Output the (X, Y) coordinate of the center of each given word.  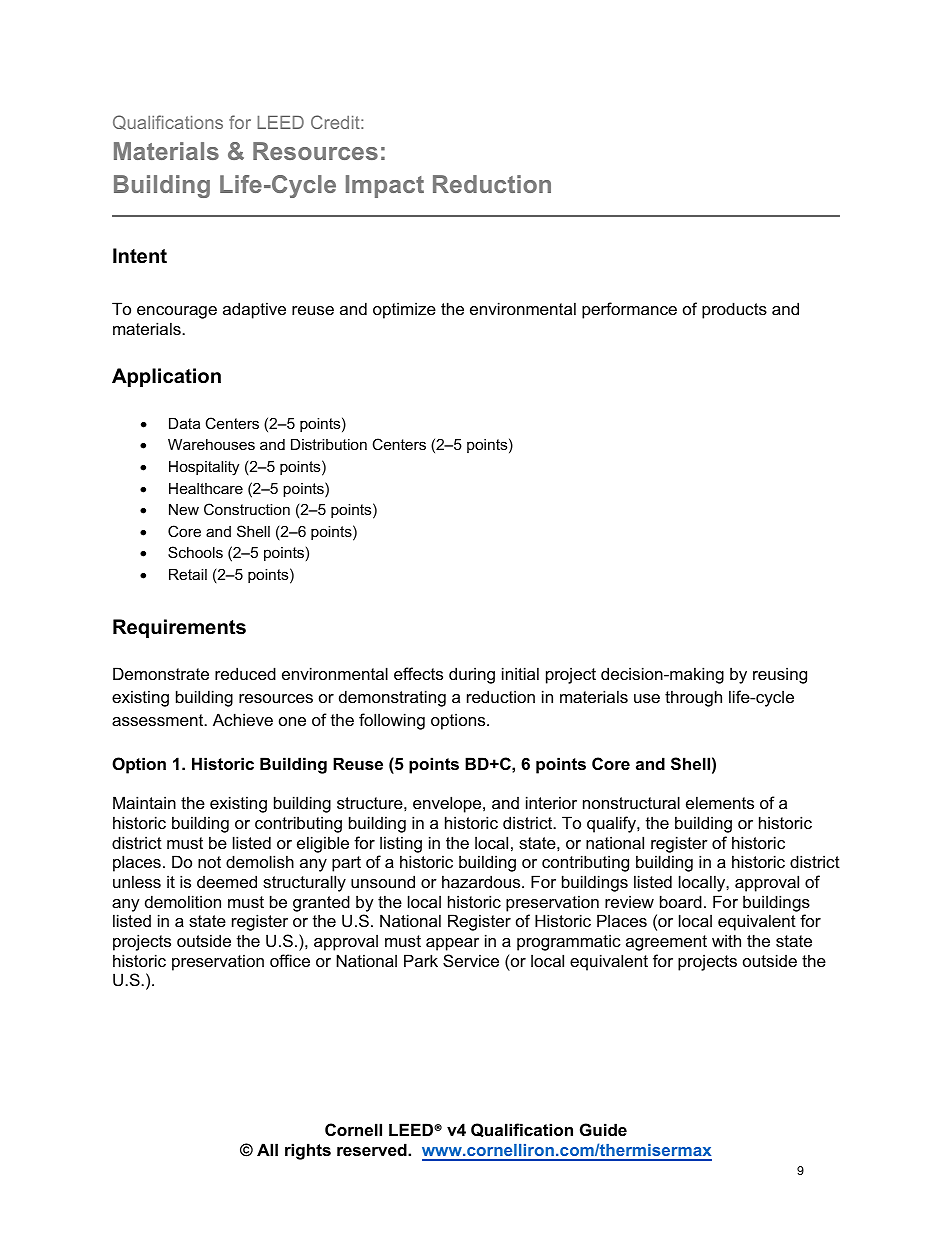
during (472, 675)
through (693, 698)
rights (308, 1151)
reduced (245, 673)
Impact (385, 186)
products (734, 310)
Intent (140, 256)
